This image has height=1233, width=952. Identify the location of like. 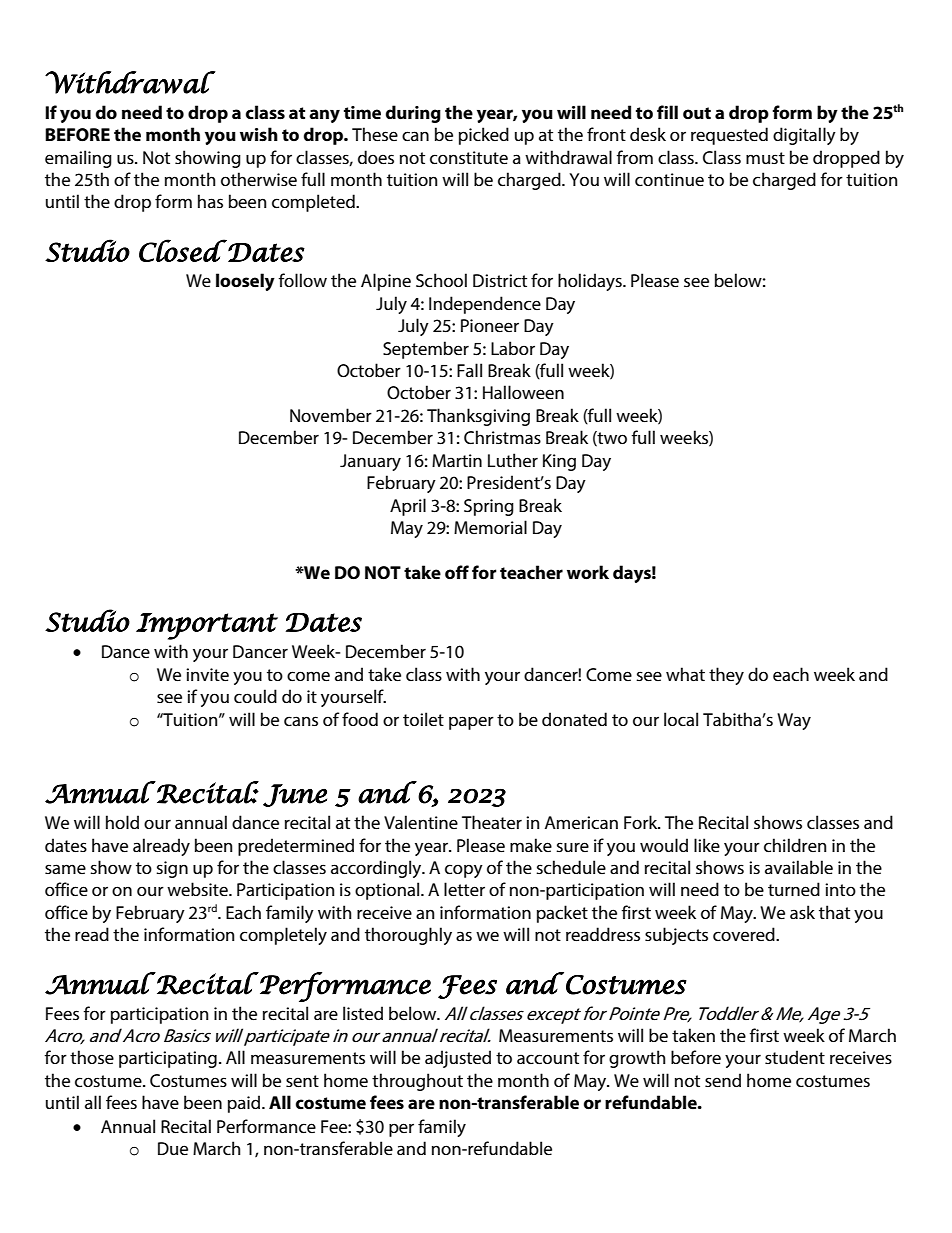
(707, 845).
